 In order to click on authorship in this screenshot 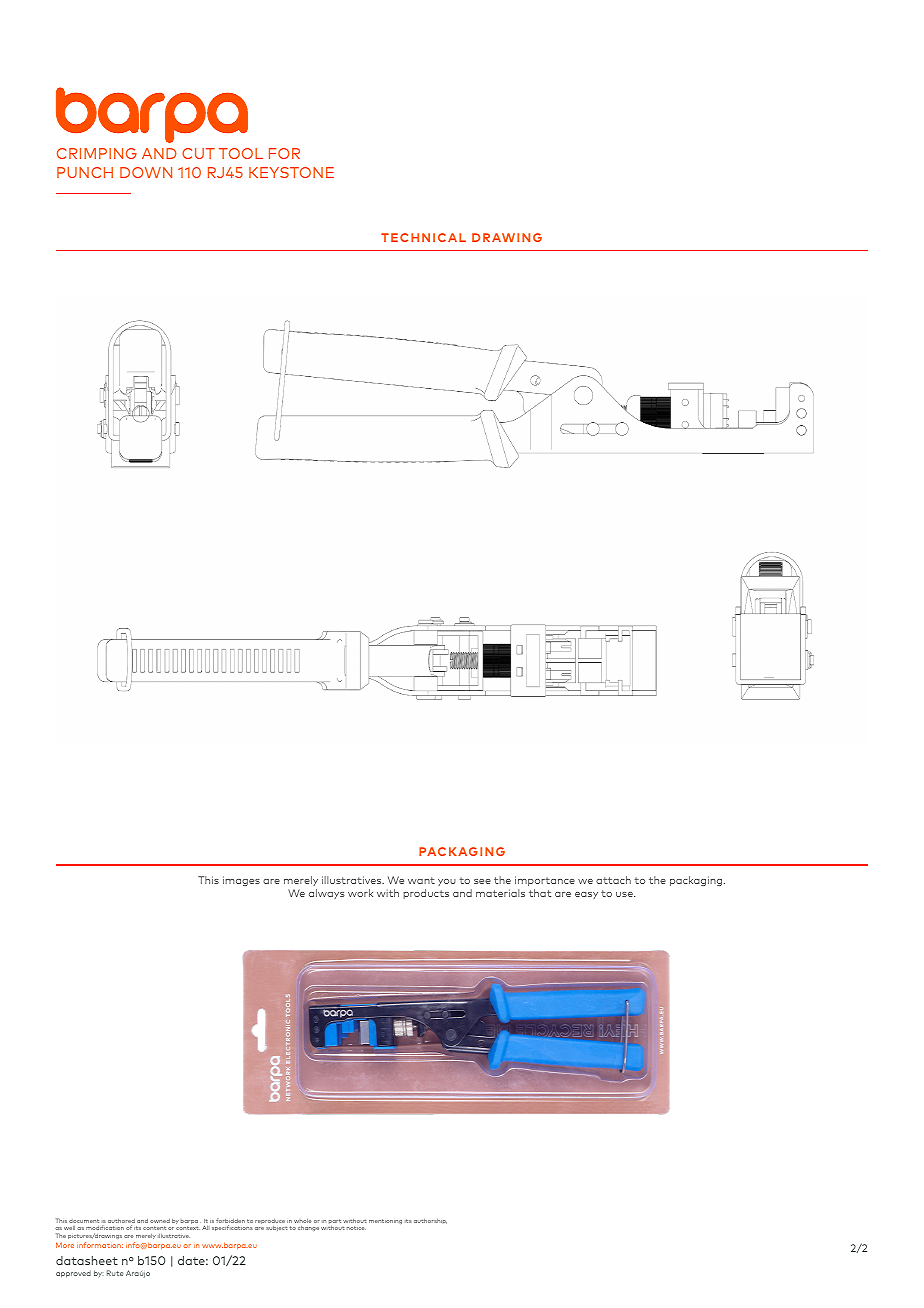, I will do `click(430, 1221)`.
